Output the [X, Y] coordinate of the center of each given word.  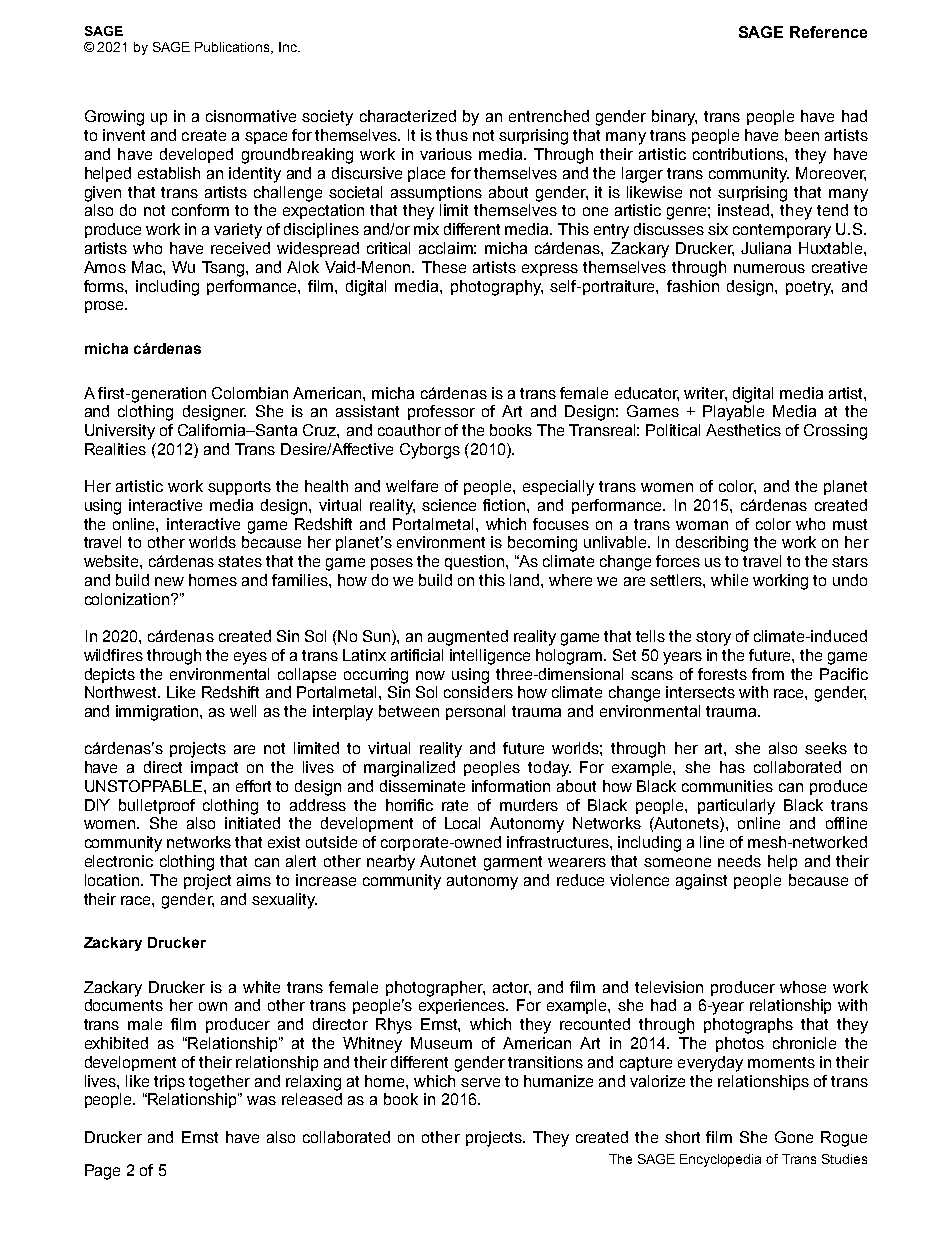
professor [441, 412]
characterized [408, 116]
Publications [233, 48]
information [511, 786]
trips [169, 1082]
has [732, 767]
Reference [828, 32]
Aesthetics [743, 430]
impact [214, 768]
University [120, 432]
